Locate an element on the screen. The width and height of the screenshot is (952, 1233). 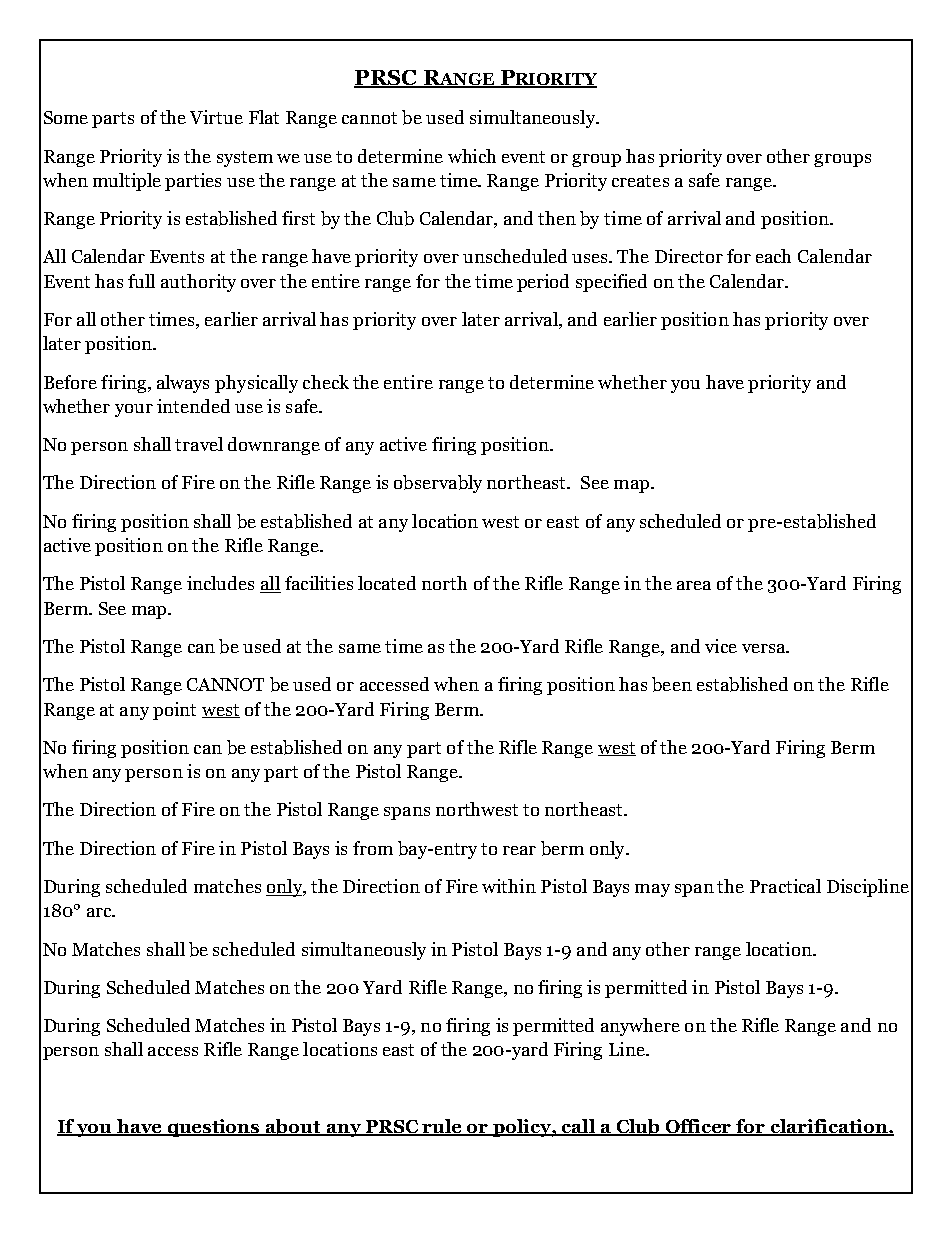
check is located at coordinates (326, 382).
